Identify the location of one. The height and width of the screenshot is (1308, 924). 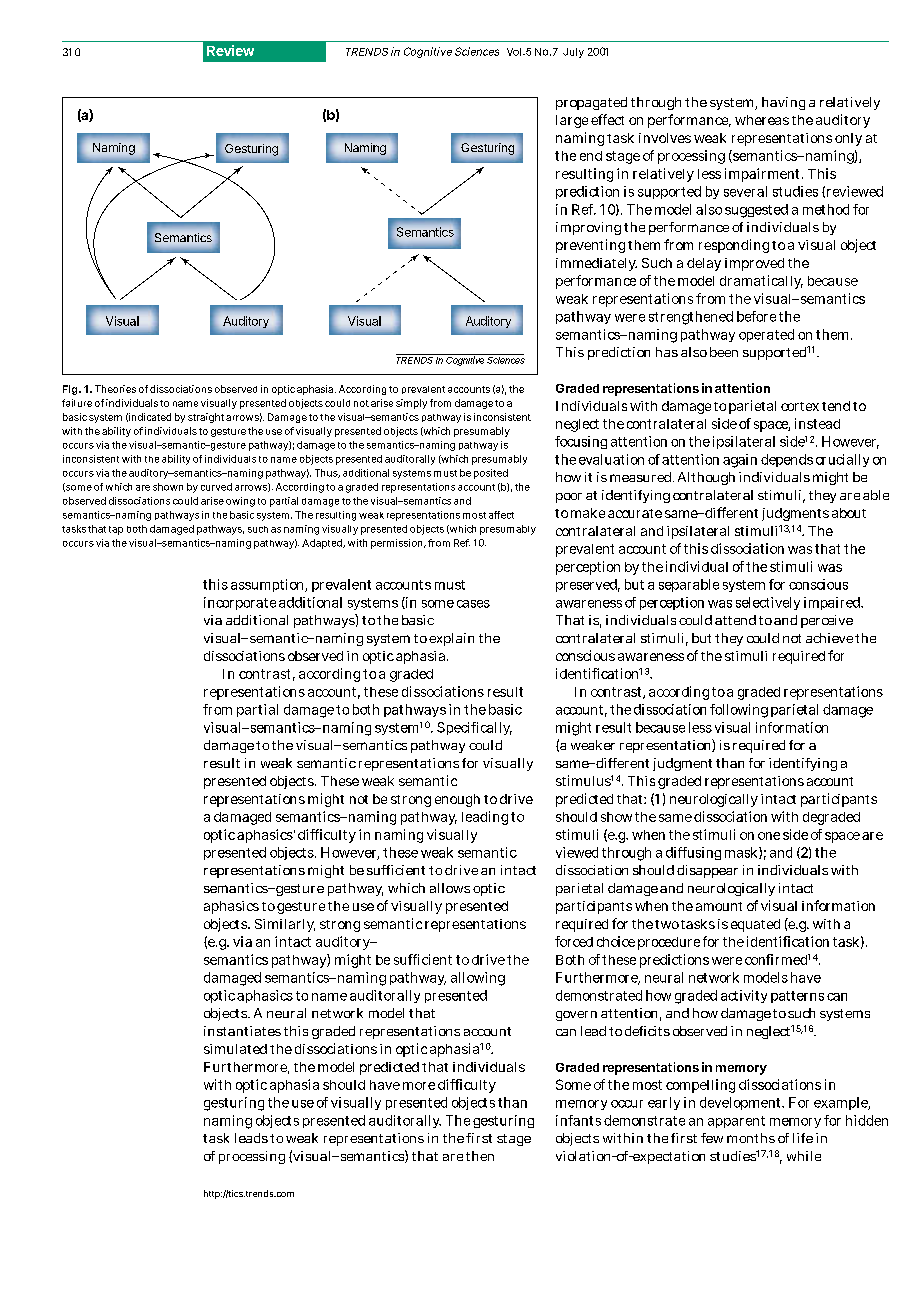
(769, 836).
